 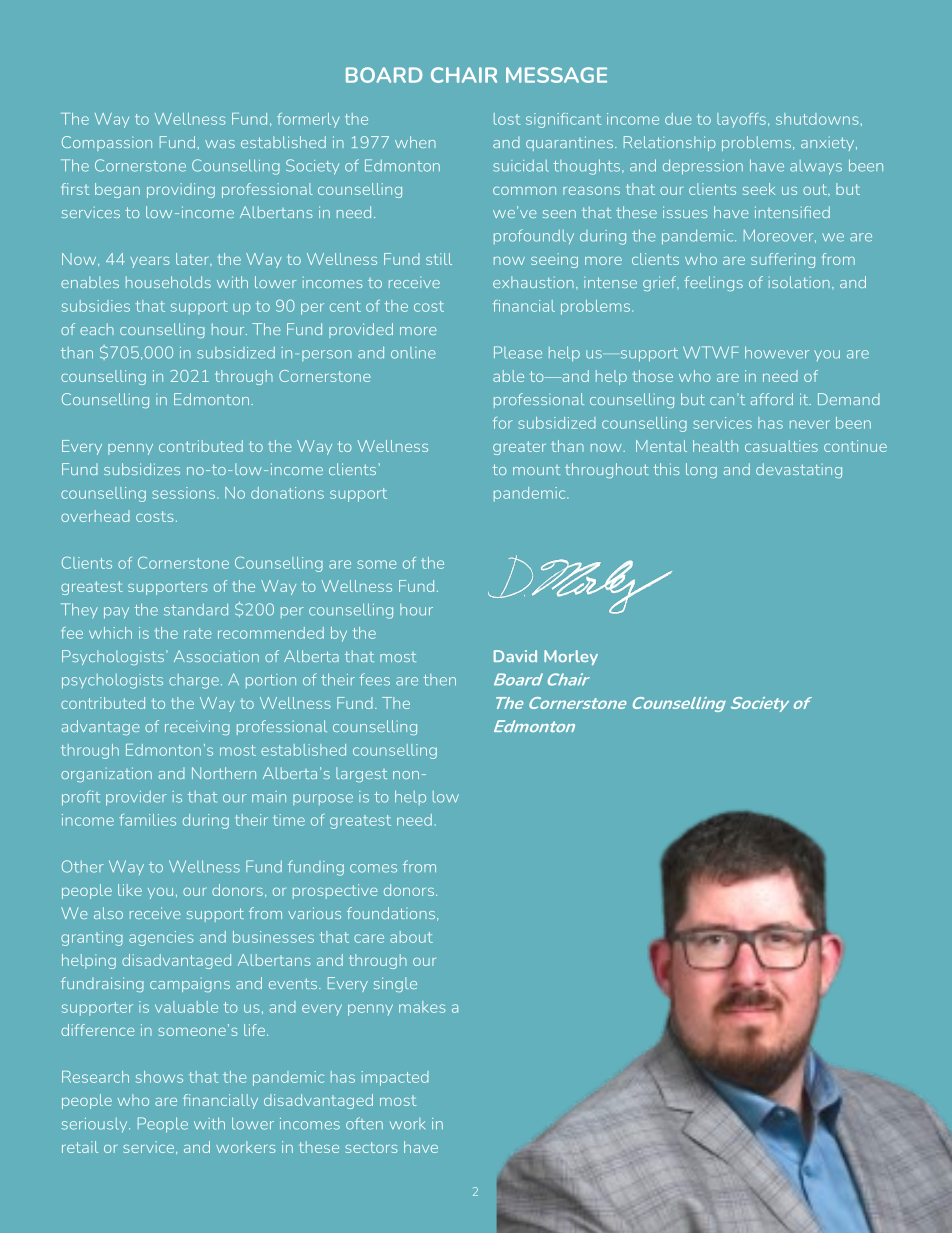 What do you see at coordinates (422, 1007) in the screenshot?
I see `makes` at bounding box center [422, 1007].
